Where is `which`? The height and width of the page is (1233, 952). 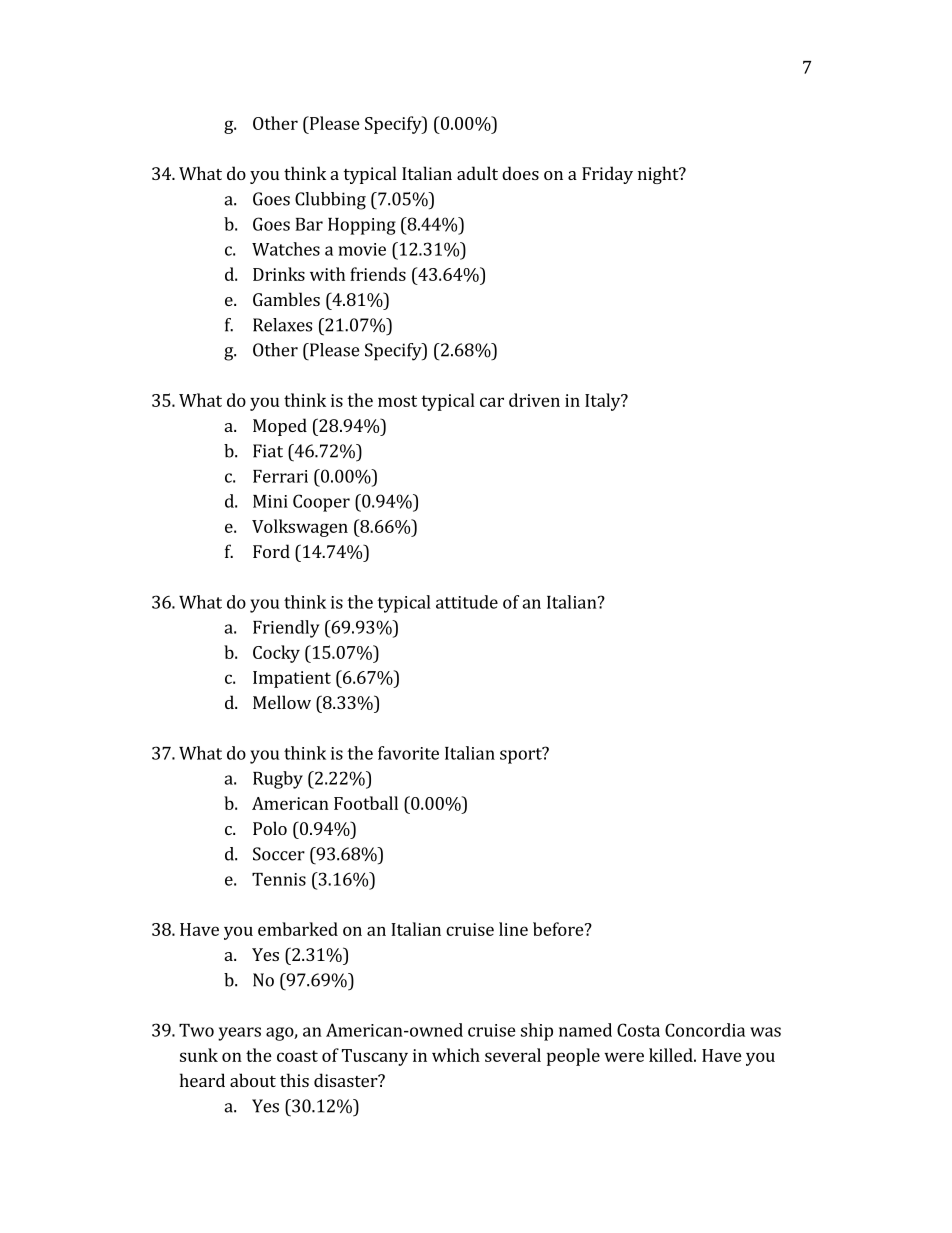 which is located at coordinates (456, 1055).
